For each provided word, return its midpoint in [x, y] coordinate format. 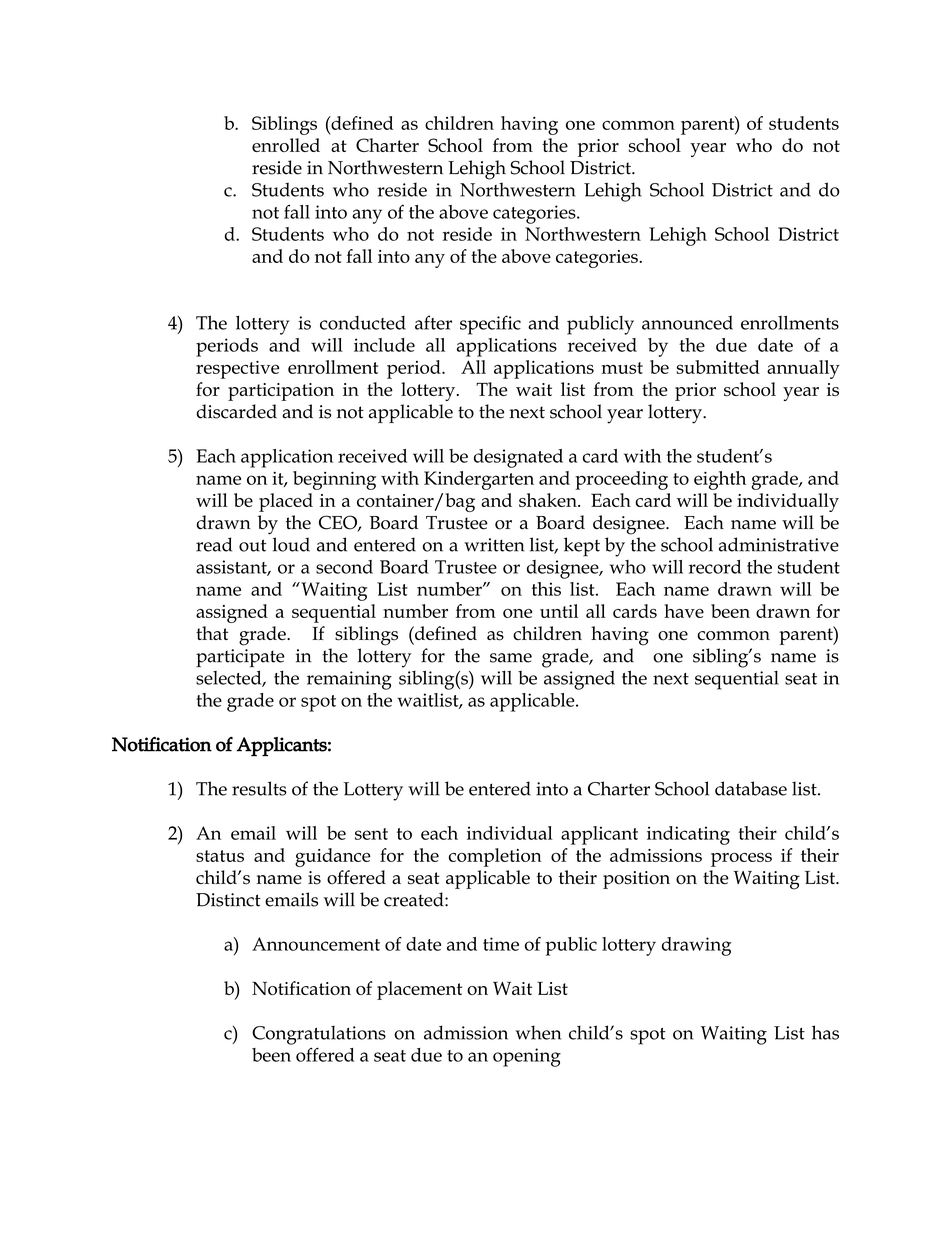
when [538, 1032]
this [546, 589]
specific [490, 325]
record [715, 567]
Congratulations [319, 1035]
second [344, 567]
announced [687, 323]
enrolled [286, 145]
